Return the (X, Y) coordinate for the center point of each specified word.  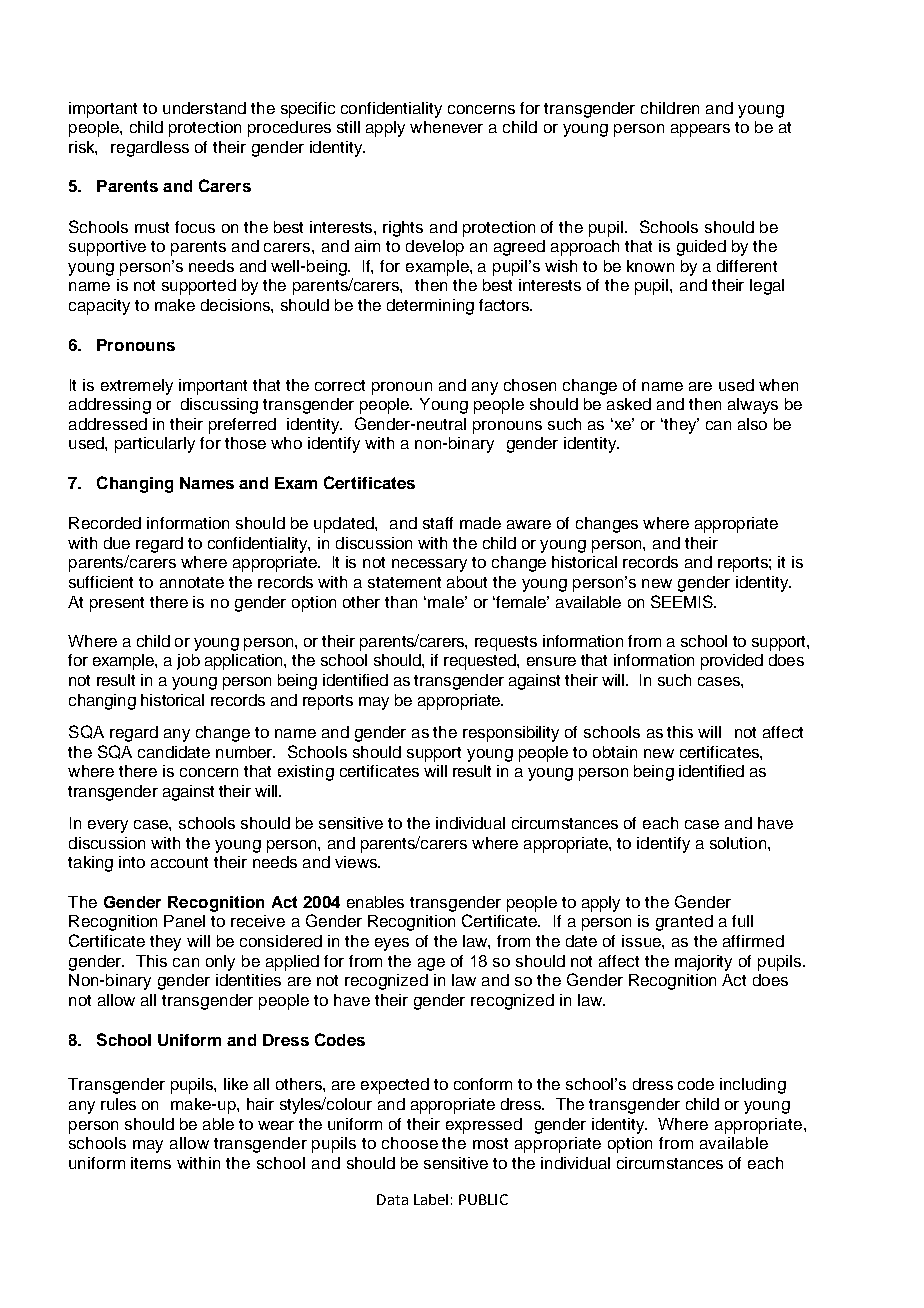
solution (739, 843)
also (752, 424)
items (151, 1163)
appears (700, 130)
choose (410, 1143)
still (348, 127)
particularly (155, 445)
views (357, 862)
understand (204, 108)
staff (438, 523)
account (179, 862)
